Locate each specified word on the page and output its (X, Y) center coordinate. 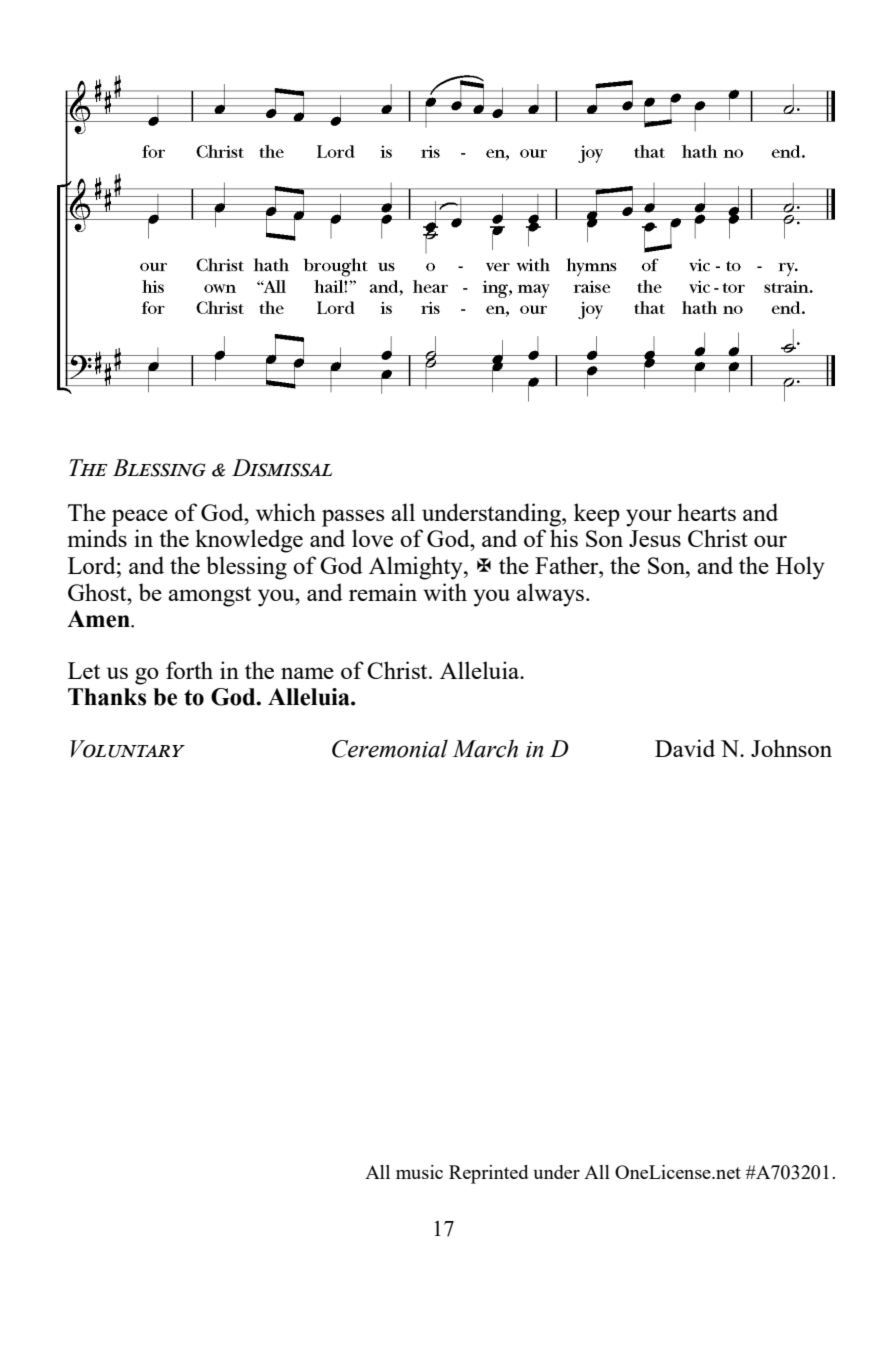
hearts (706, 512)
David (685, 748)
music (419, 1172)
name (307, 673)
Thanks (107, 697)
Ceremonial (390, 748)
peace (140, 518)
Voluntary (127, 749)
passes (353, 518)
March (485, 748)
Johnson (791, 748)
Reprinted (488, 1174)
